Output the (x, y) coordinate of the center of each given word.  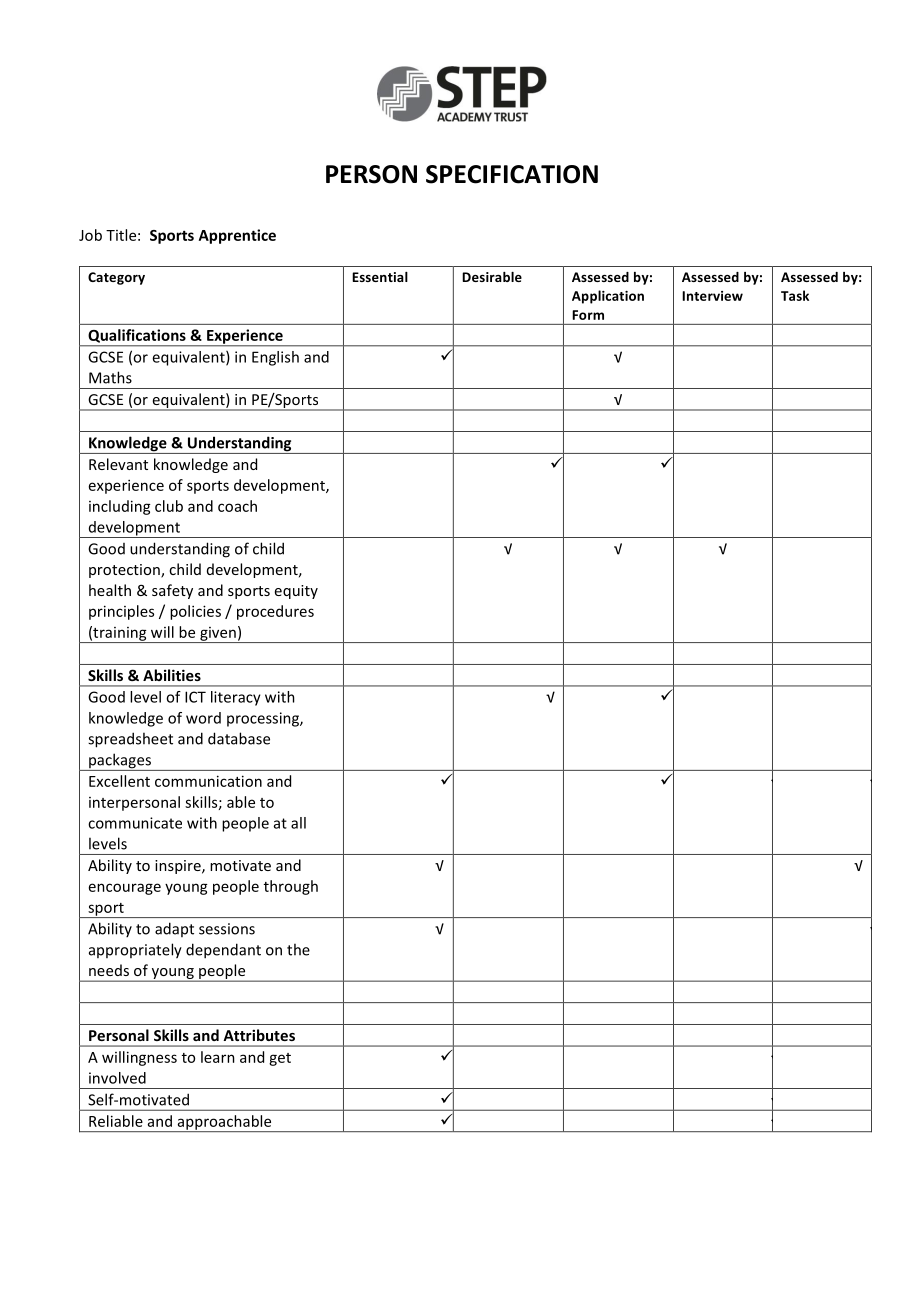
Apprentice (237, 236)
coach (237, 506)
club (169, 506)
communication (208, 781)
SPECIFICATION (512, 174)
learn (218, 1057)
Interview (712, 296)
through (291, 887)
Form (588, 315)
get (280, 1059)
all (298, 823)
